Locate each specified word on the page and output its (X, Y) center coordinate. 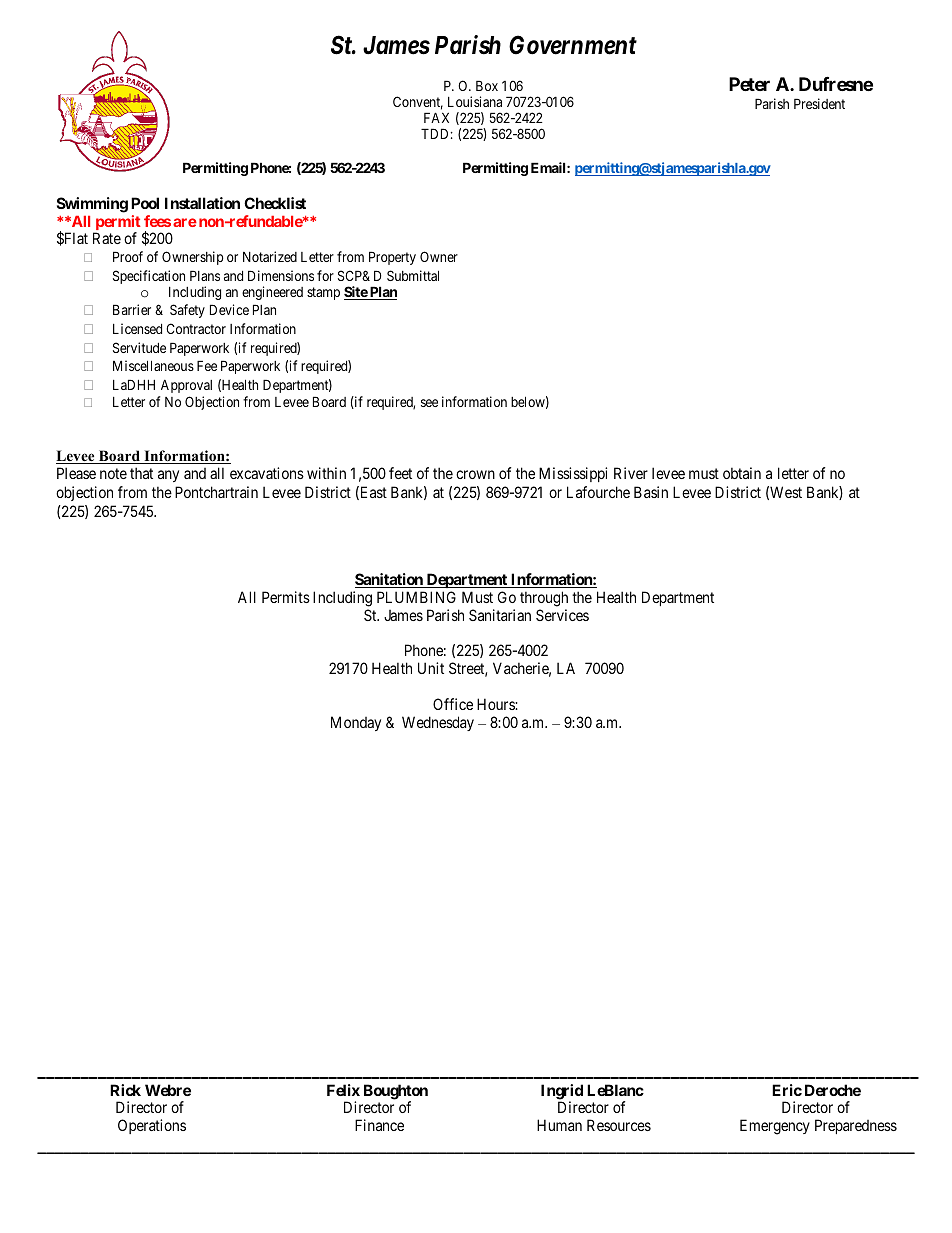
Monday (356, 723)
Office (453, 704)
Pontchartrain (216, 492)
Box (487, 85)
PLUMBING (416, 597)
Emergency (775, 1127)
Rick (125, 1090)
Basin (651, 492)
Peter (749, 84)
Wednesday (438, 723)
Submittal (413, 275)
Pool (145, 203)
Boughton (396, 1093)
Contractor (196, 328)
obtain (742, 473)
